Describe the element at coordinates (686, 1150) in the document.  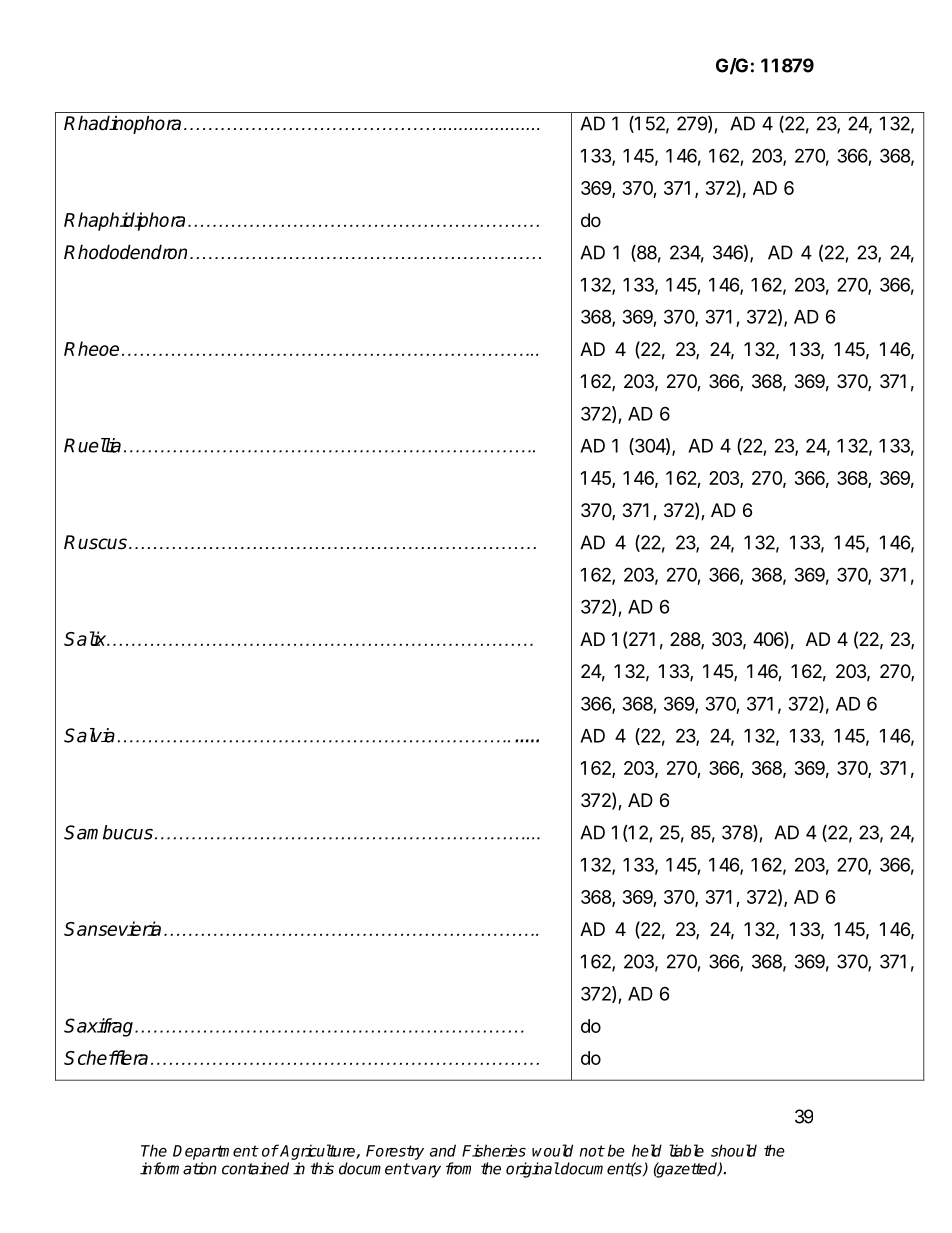
I see `liable` at that location.
